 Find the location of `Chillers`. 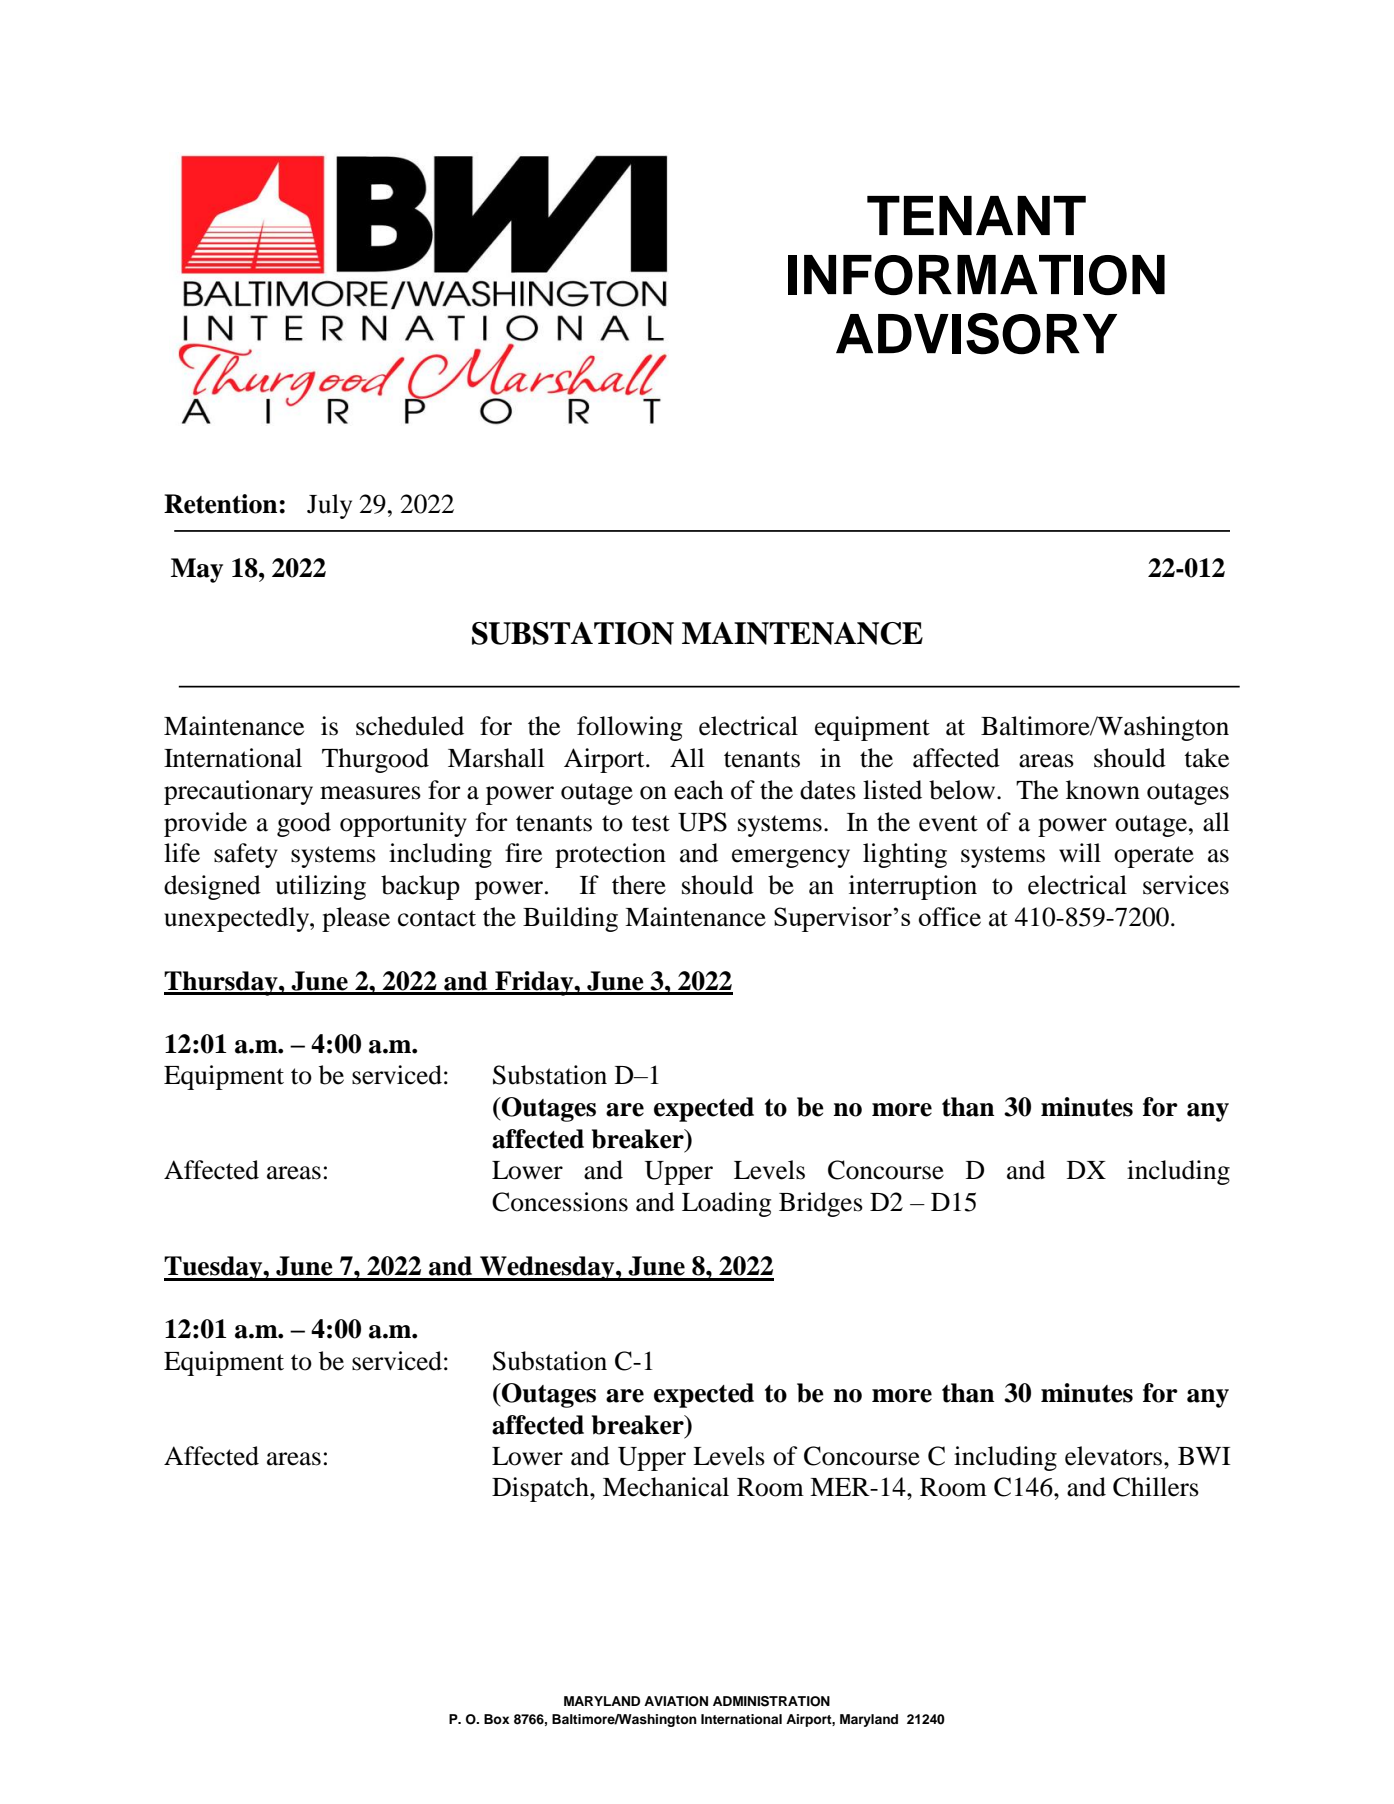

Chillers is located at coordinates (1156, 1487).
